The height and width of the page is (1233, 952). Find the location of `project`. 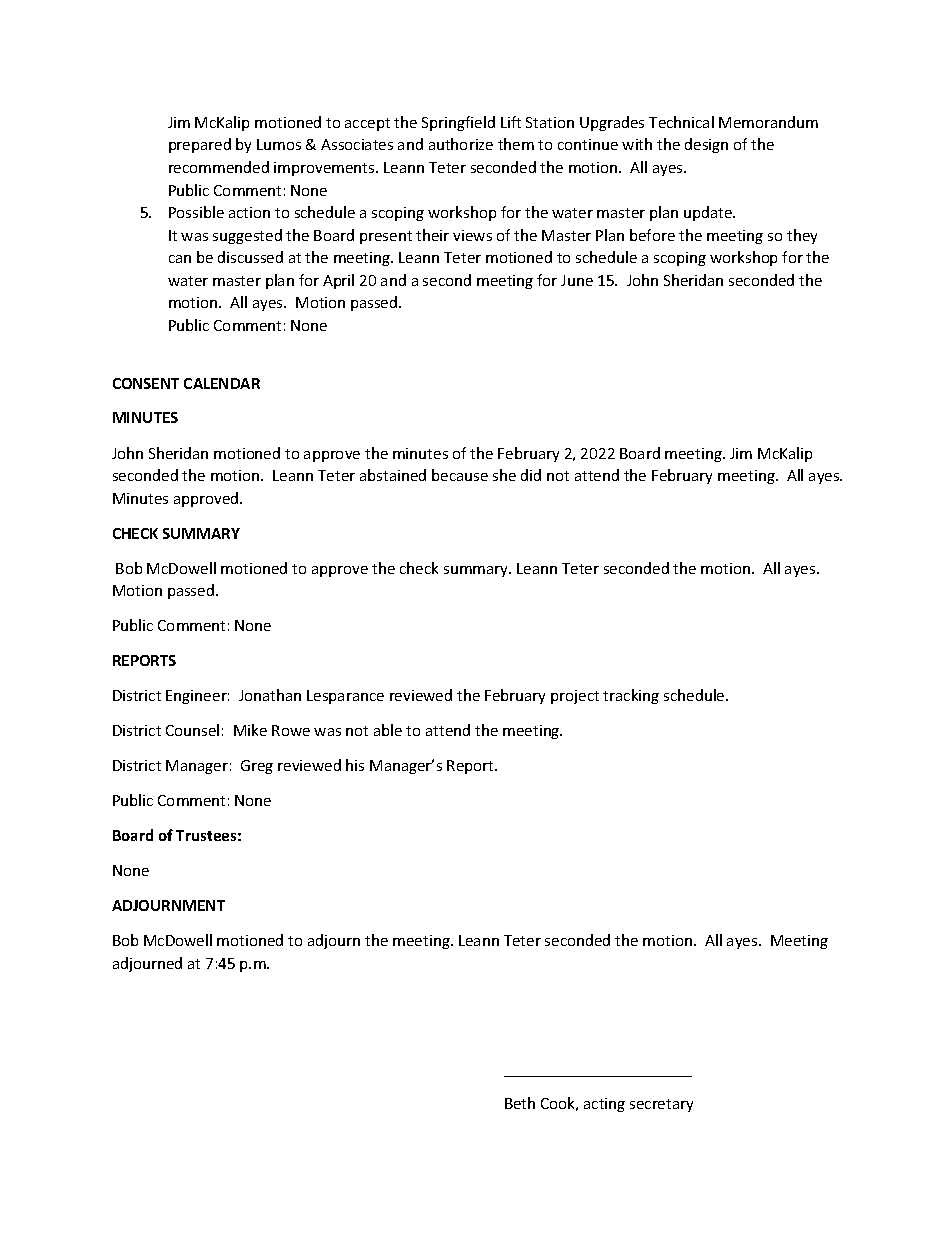

project is located at coordinates (575, 697).
